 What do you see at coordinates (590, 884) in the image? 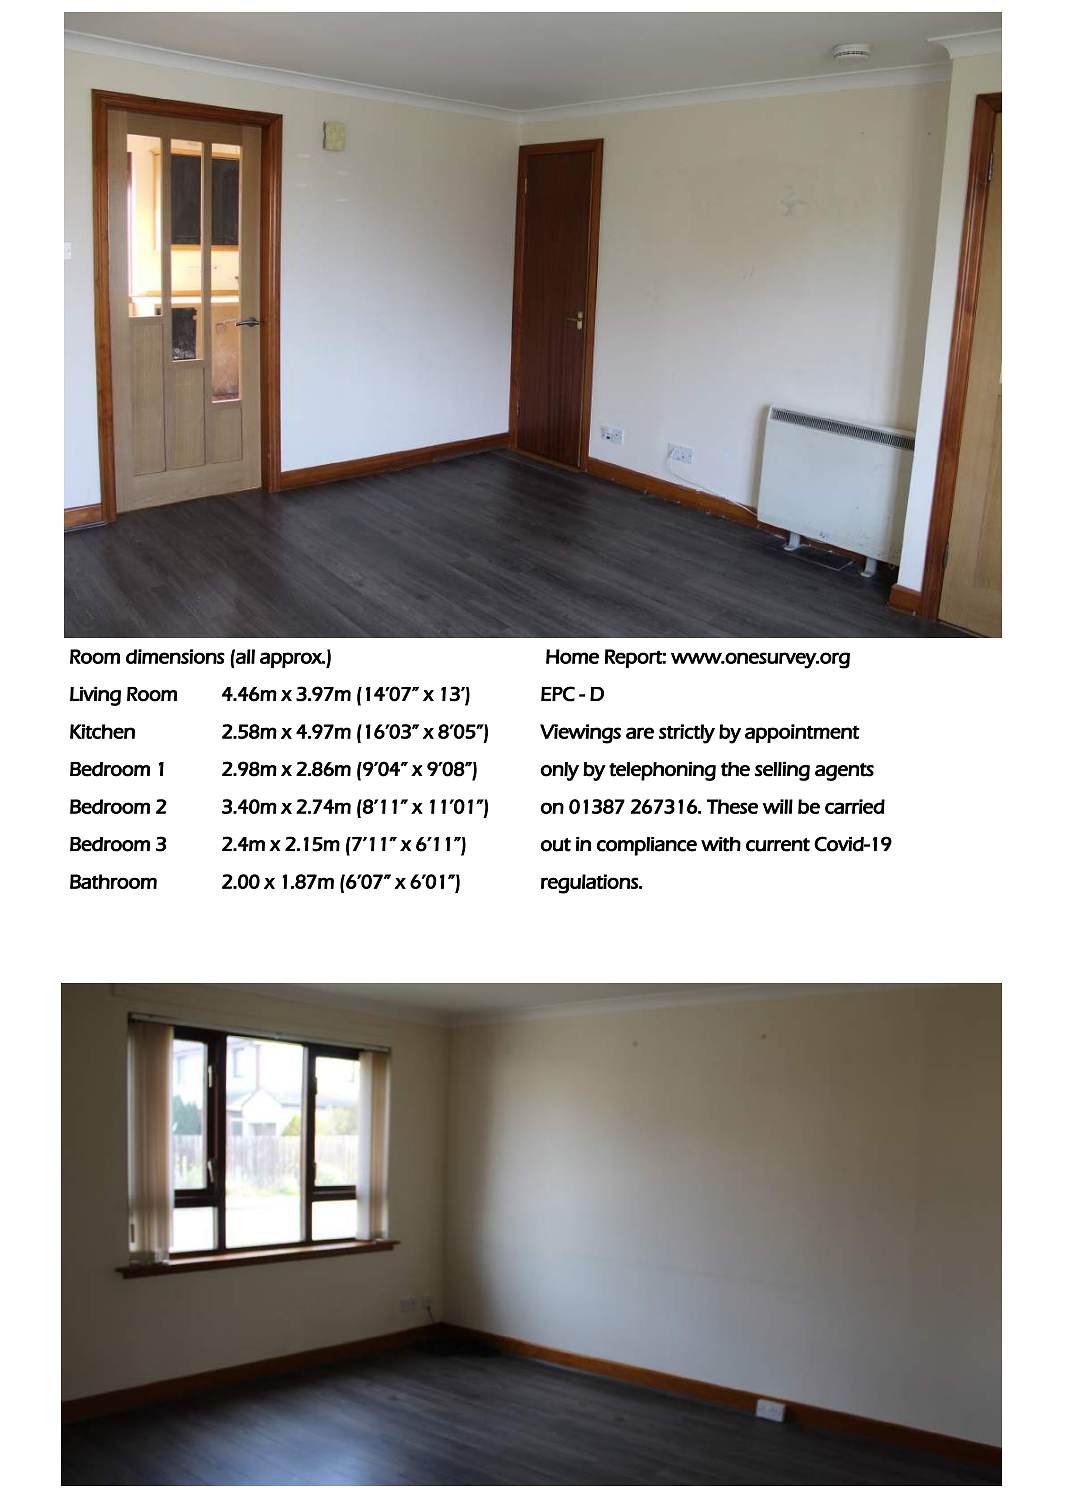
I see `regulations` at bounding box center [590, 884].
